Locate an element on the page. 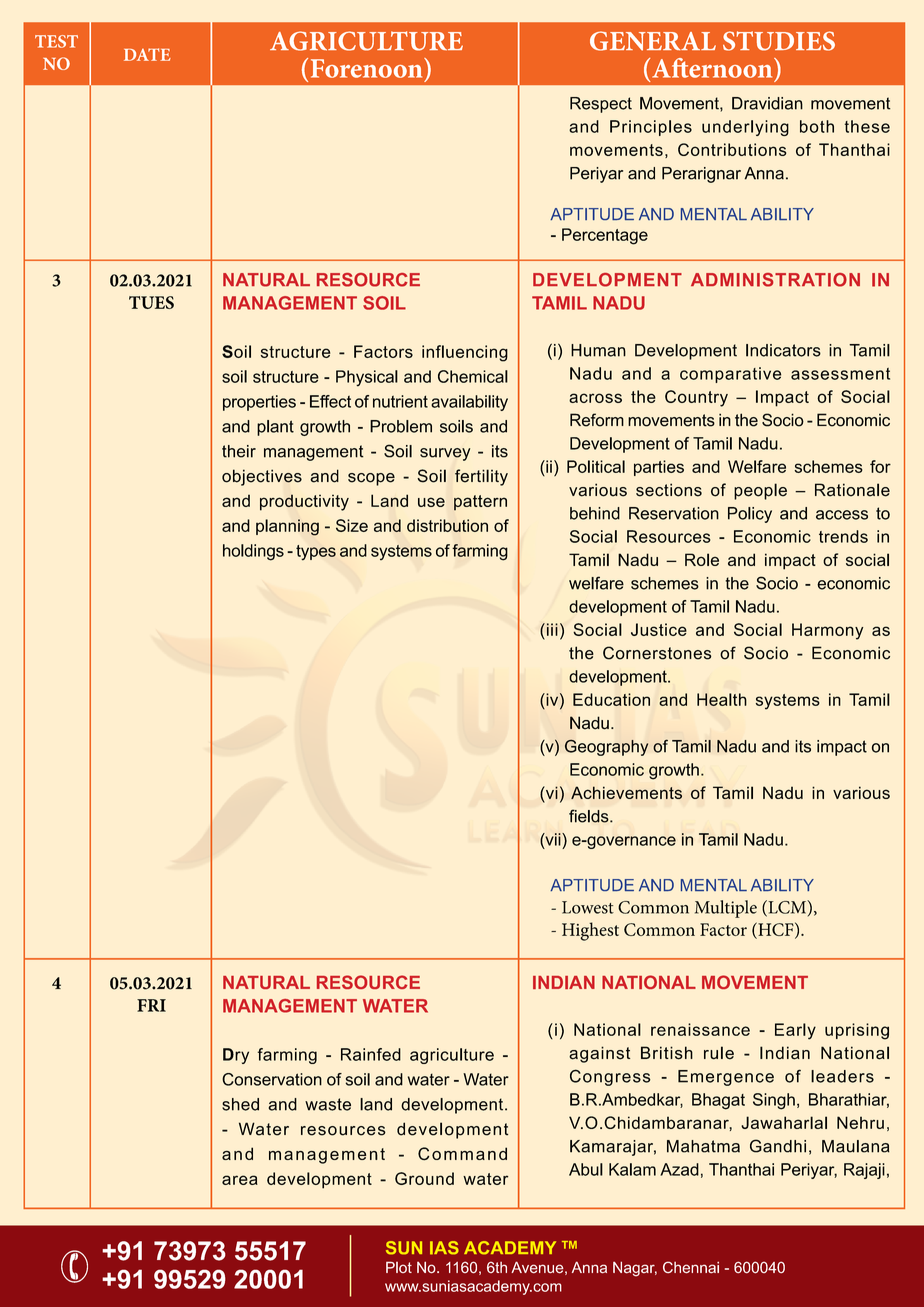 The height and width of the document is (1307, 924). Harmony is located at coordinates (827, 631).
